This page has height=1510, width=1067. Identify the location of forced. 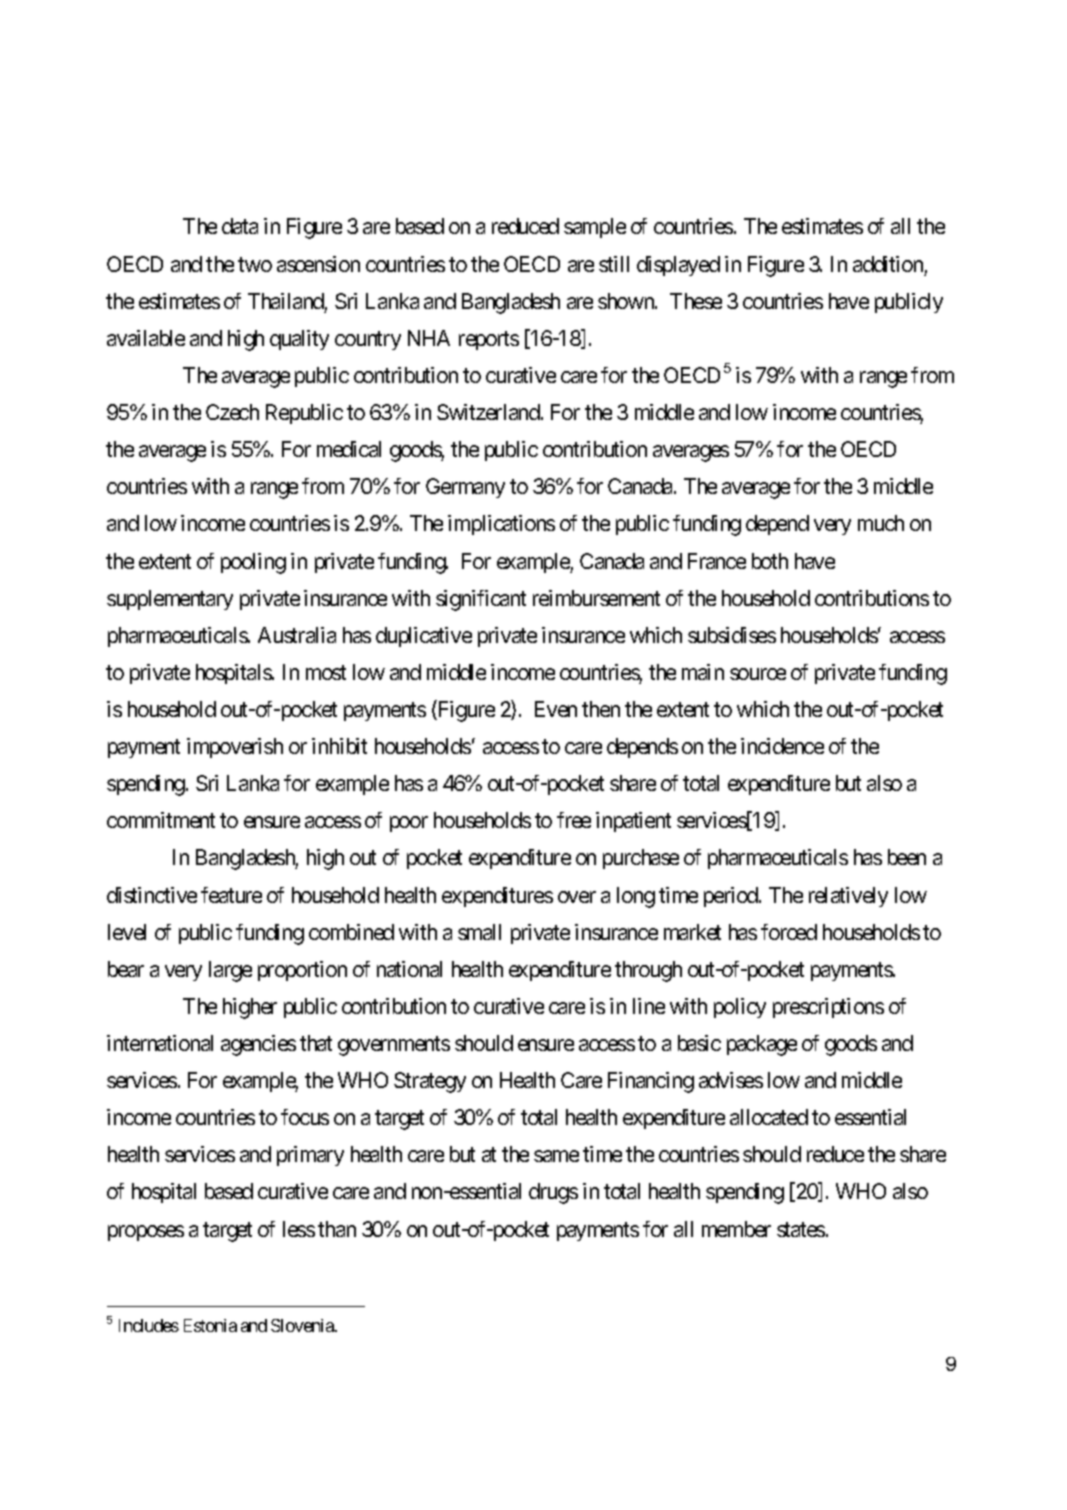
(789, 932).
